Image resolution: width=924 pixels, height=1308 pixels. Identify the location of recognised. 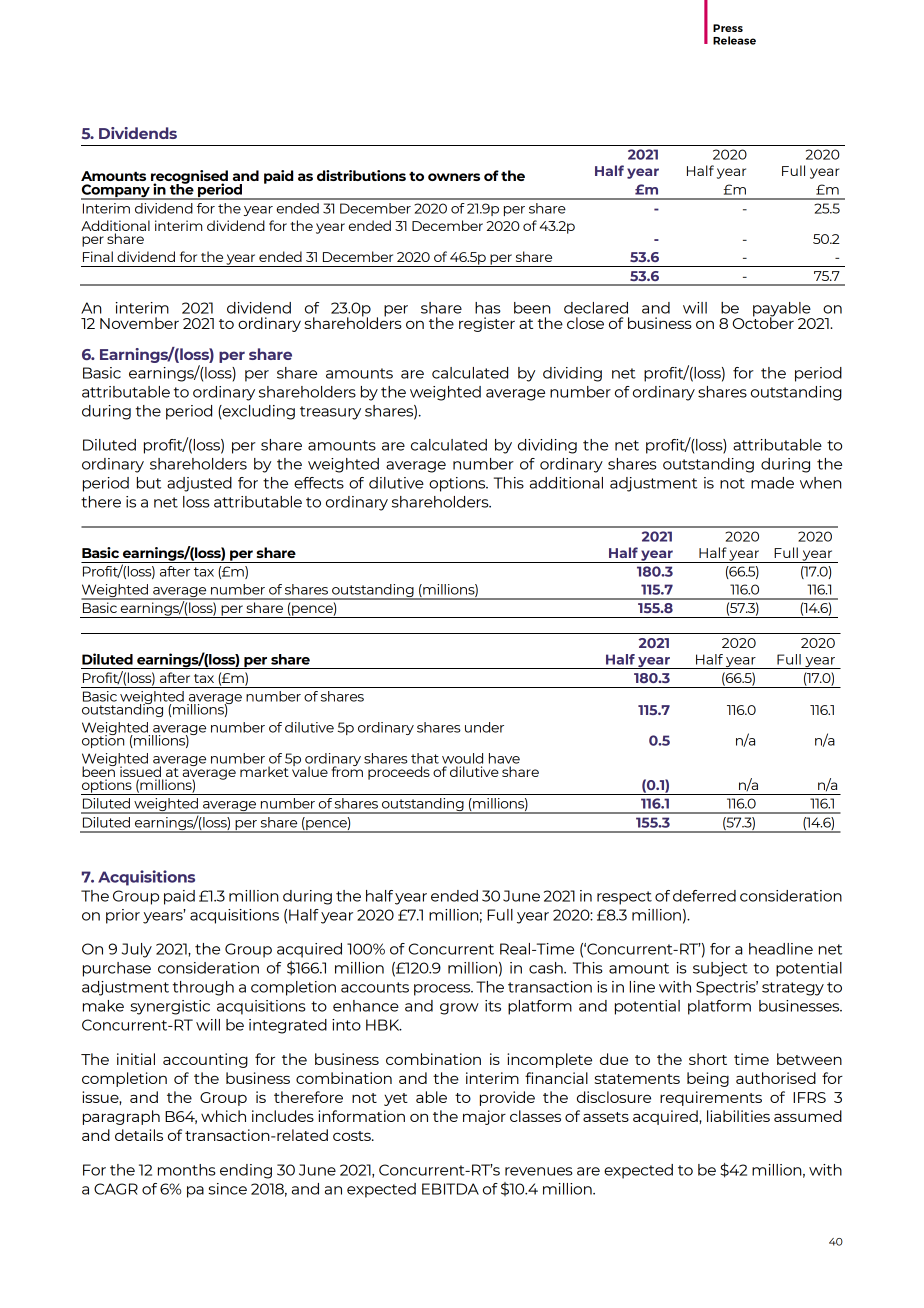
(189, 178).
